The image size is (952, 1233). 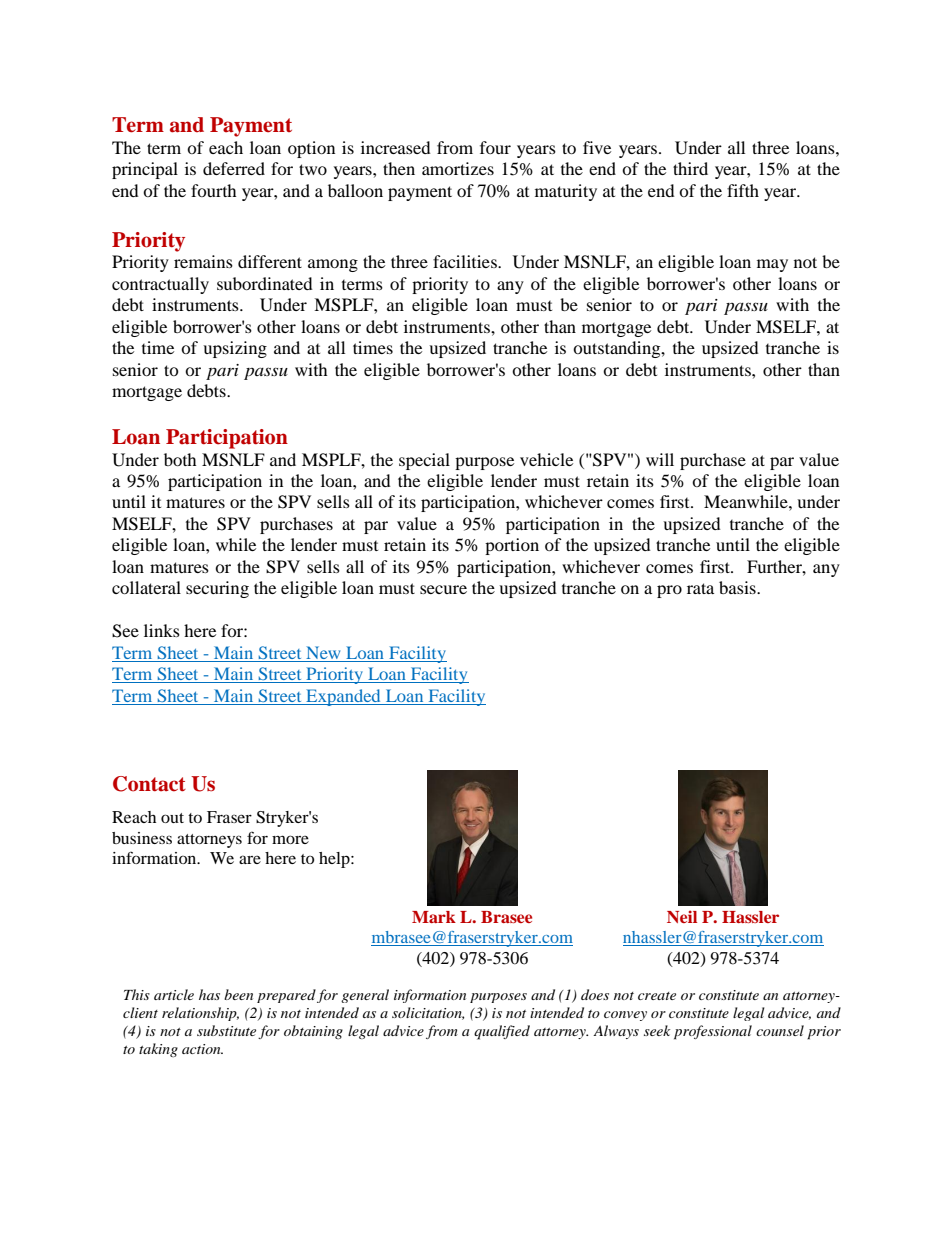 What do you see at coordinates (226, 1030) in the image?
I see `substitute` at bounding box center [226, 1030].
